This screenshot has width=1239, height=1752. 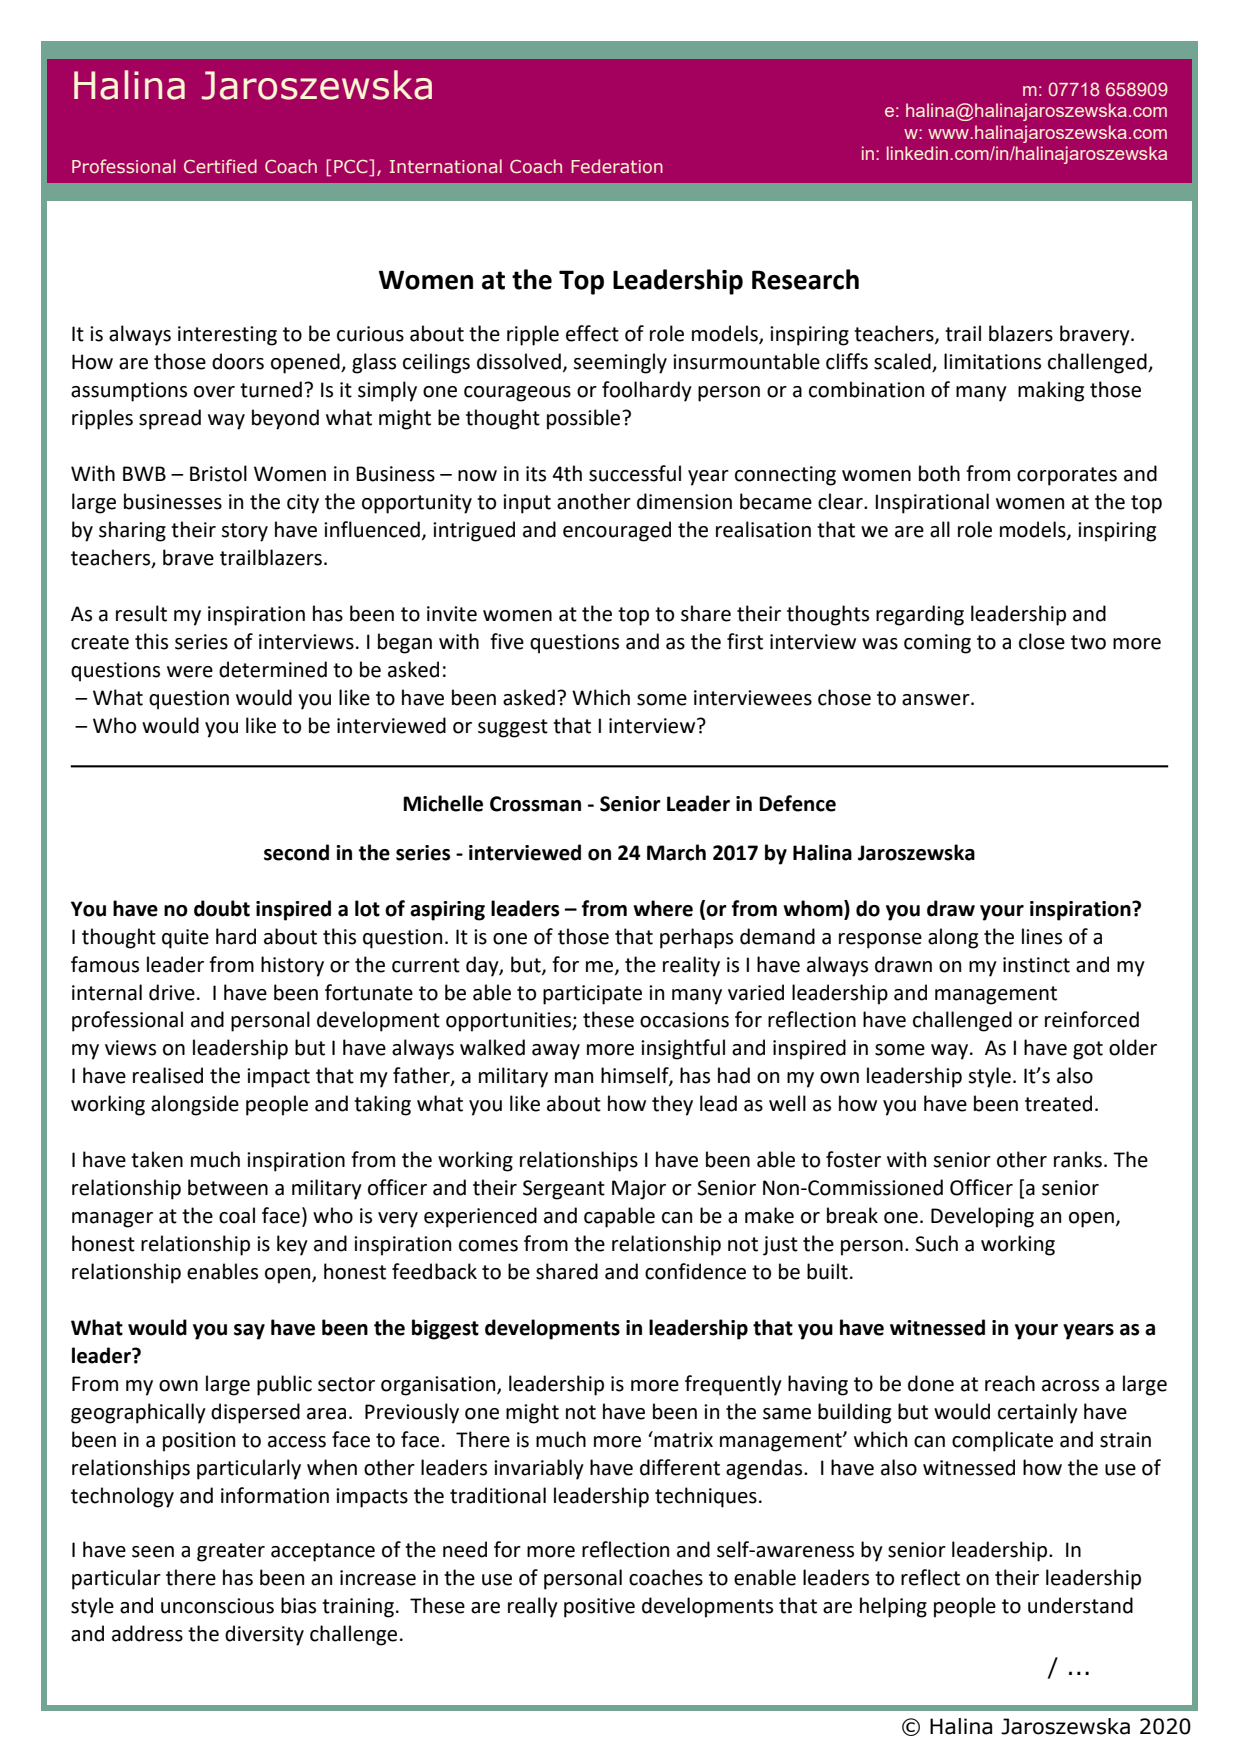 What do you see at coordinates (218, 473) in the screenshot?
I see `Bristol` at bounding box center [218, 473].
